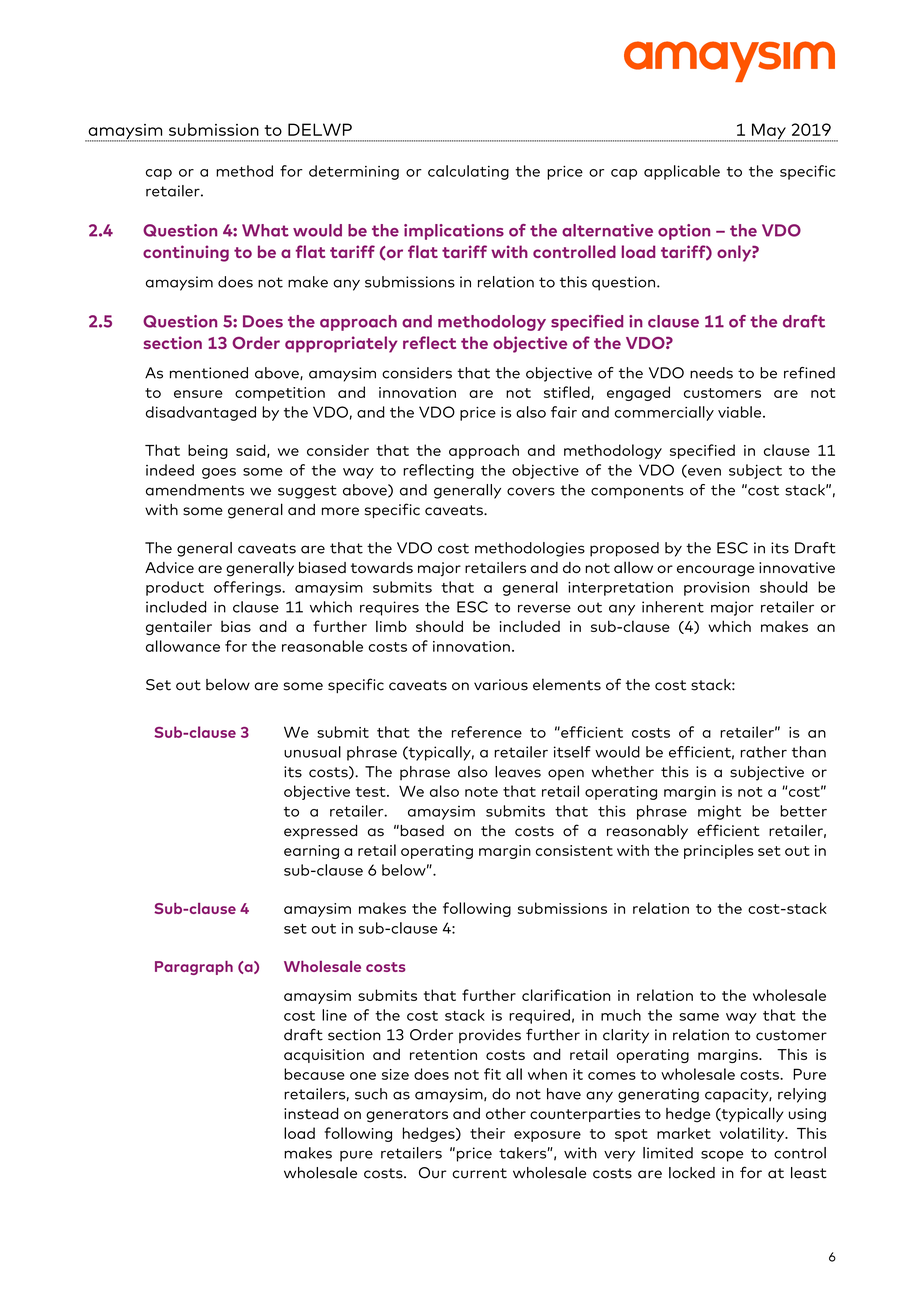 Image resolution: width=924 pixels, height=1308 pixels. I want to click on scope, so click(722, 1156).
